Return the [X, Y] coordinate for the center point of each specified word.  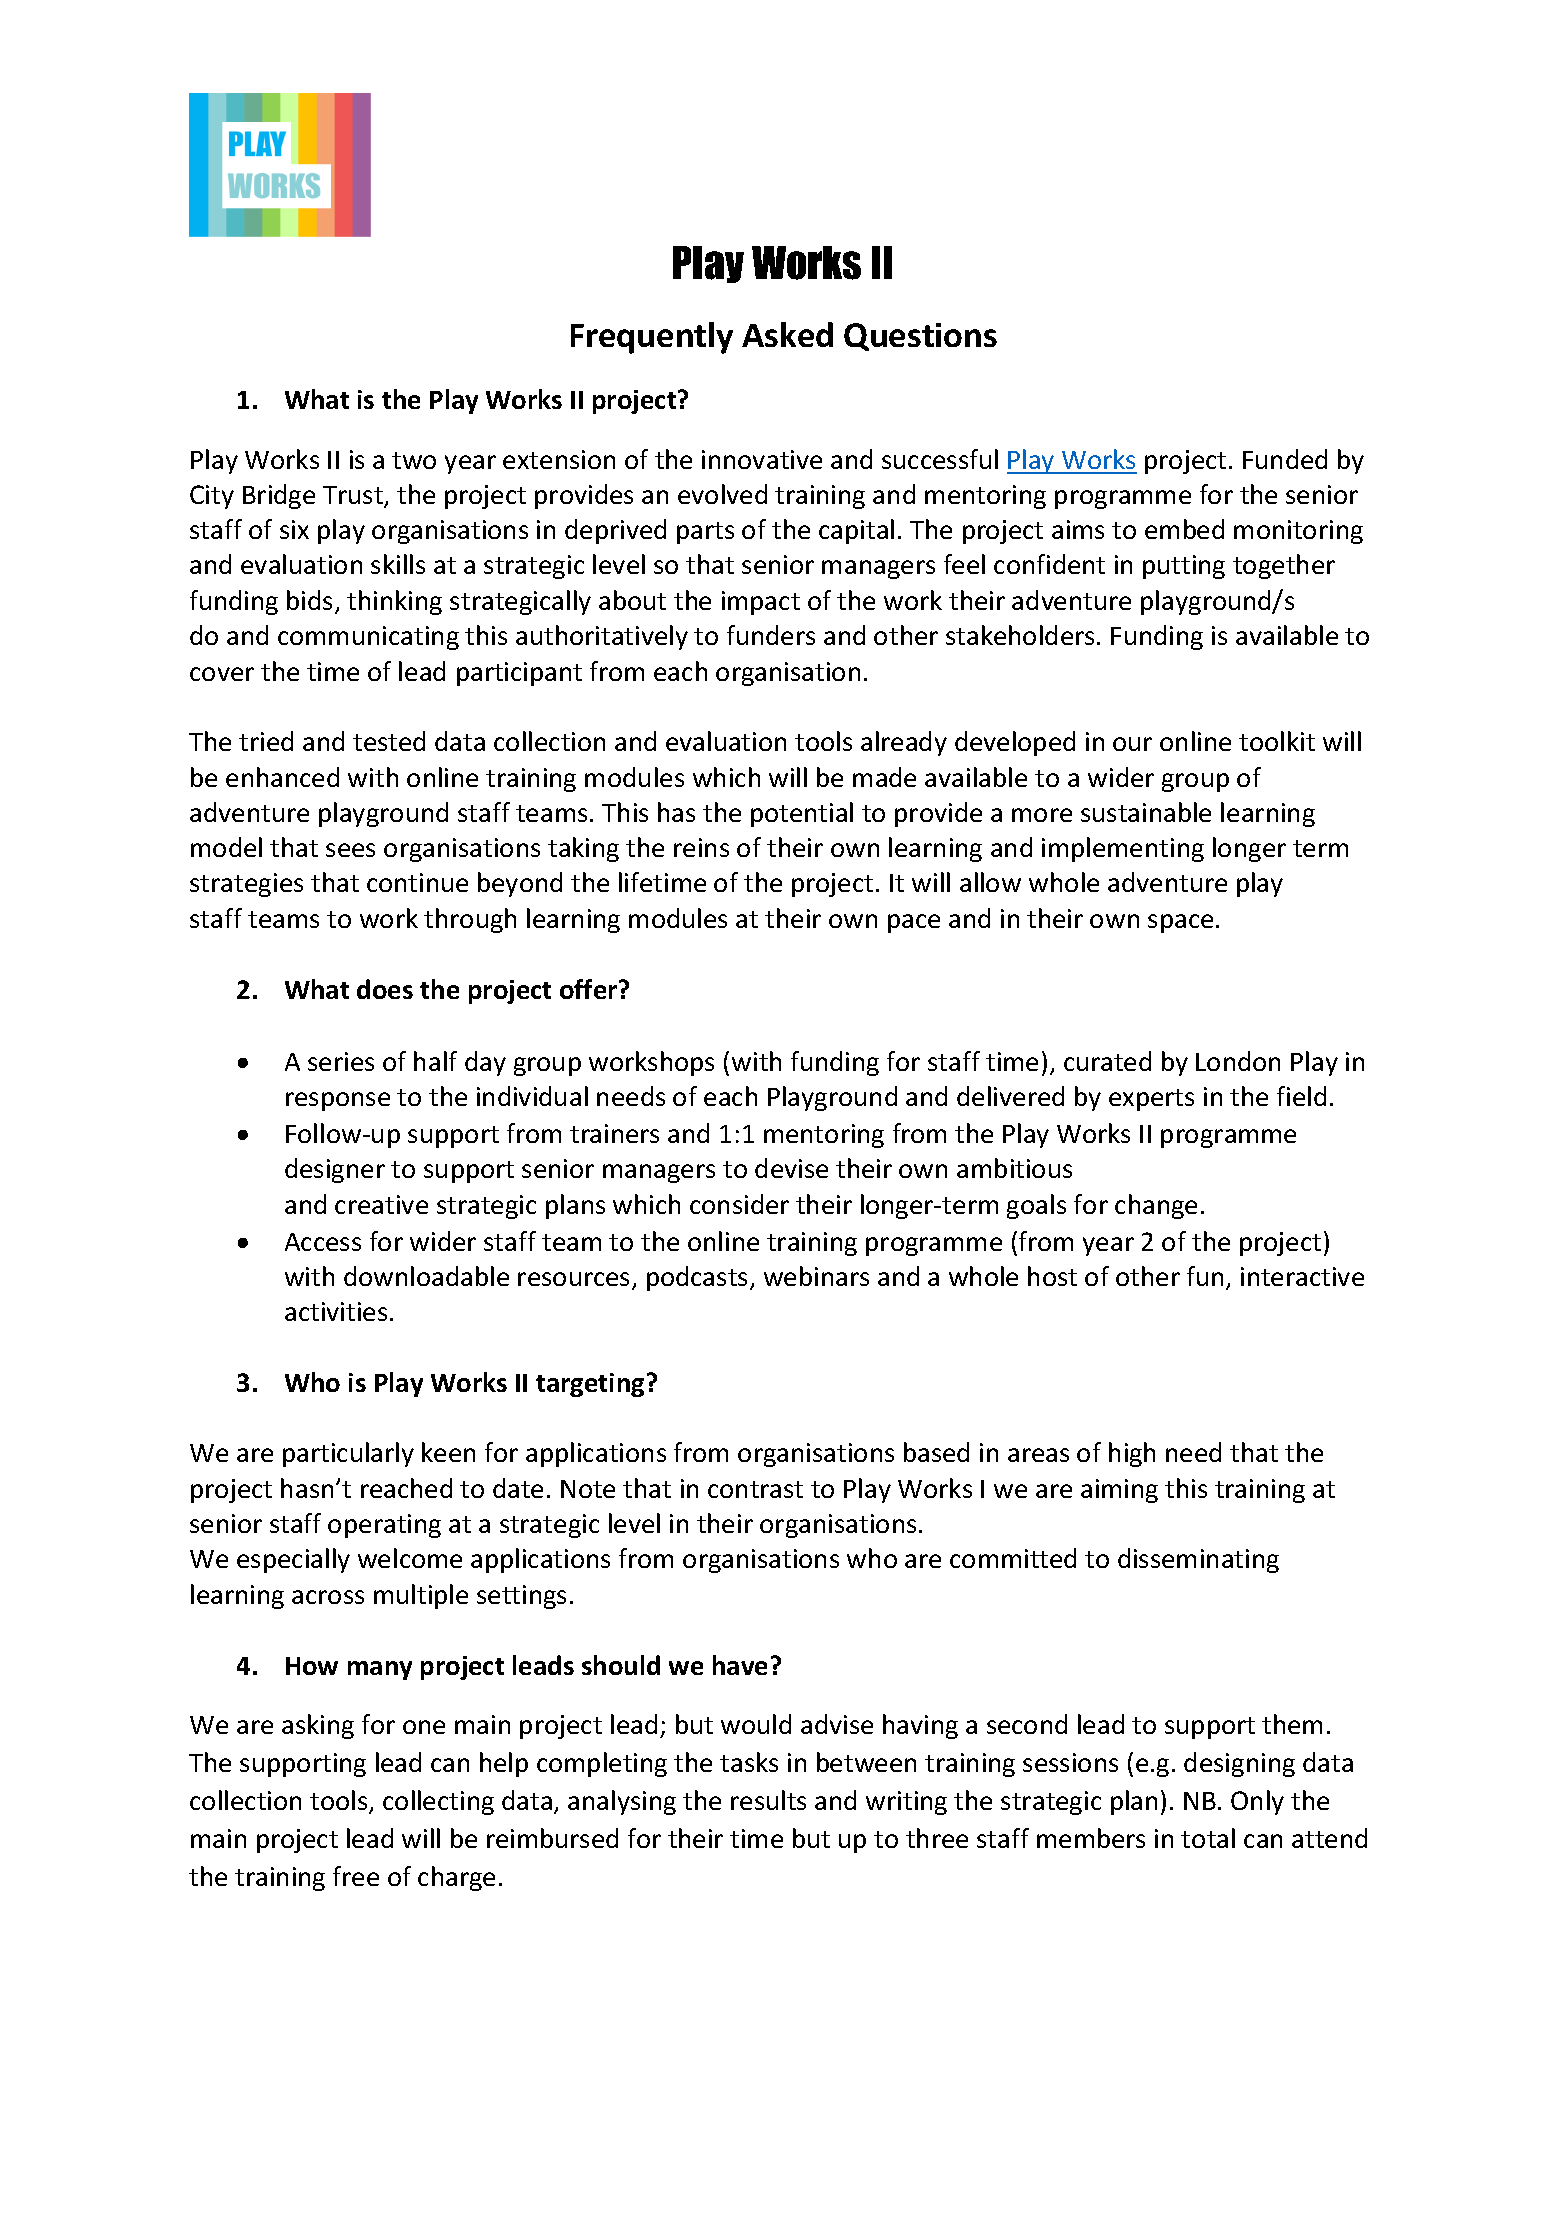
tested [389, 741]
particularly [348, 1454]
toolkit [1277, 741]
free [356, 1876]
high [1132, 1454]
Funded [1285, 459]
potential [802, 814]
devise [791, 1168]
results [768, 1800]
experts [1151, 1100]
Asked [787, 334]
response [338, 1101]
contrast [755, 1489]
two [414, 460]
